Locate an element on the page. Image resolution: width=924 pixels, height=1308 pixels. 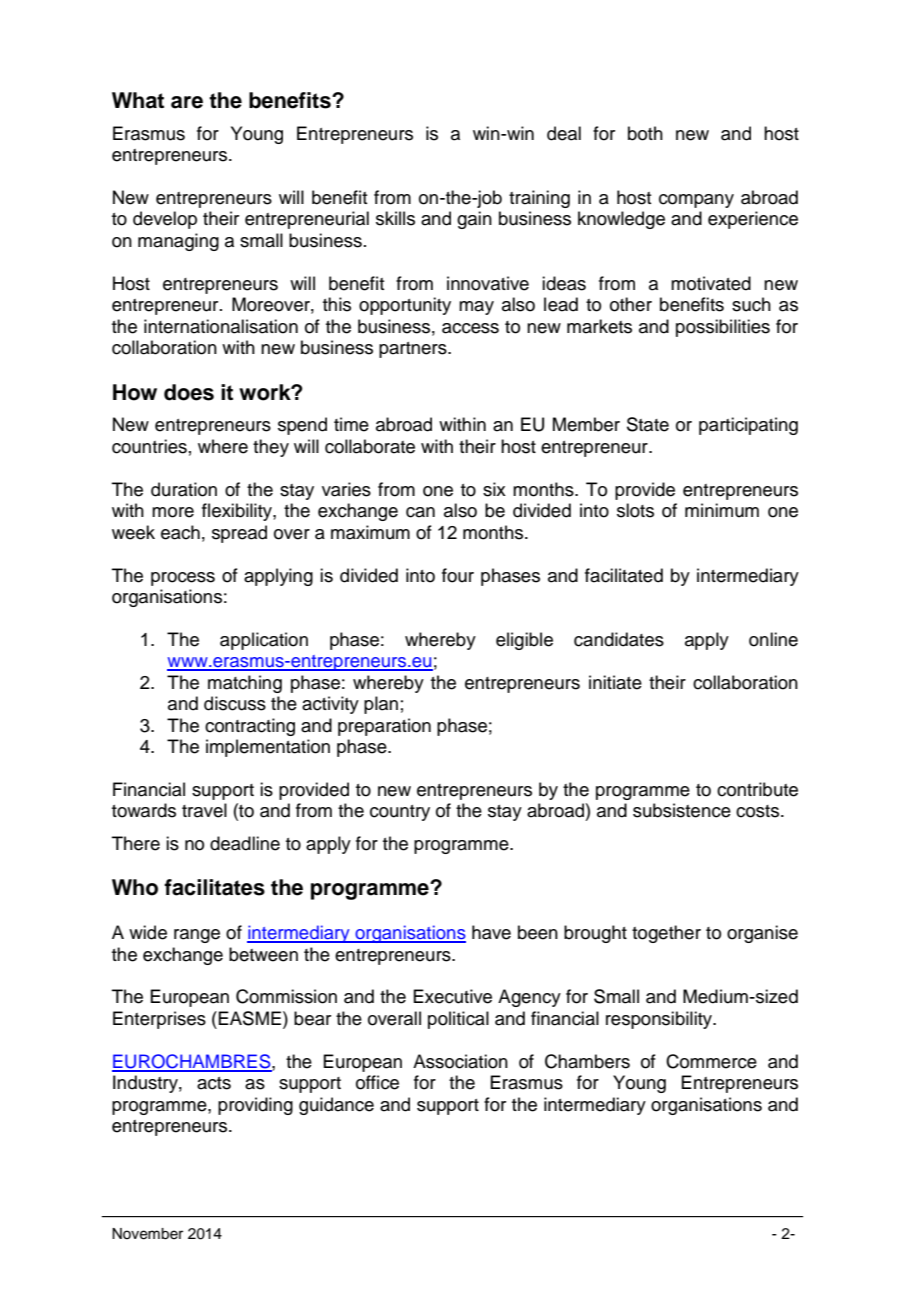
internationalisation is located at coordinates (221, 326).
